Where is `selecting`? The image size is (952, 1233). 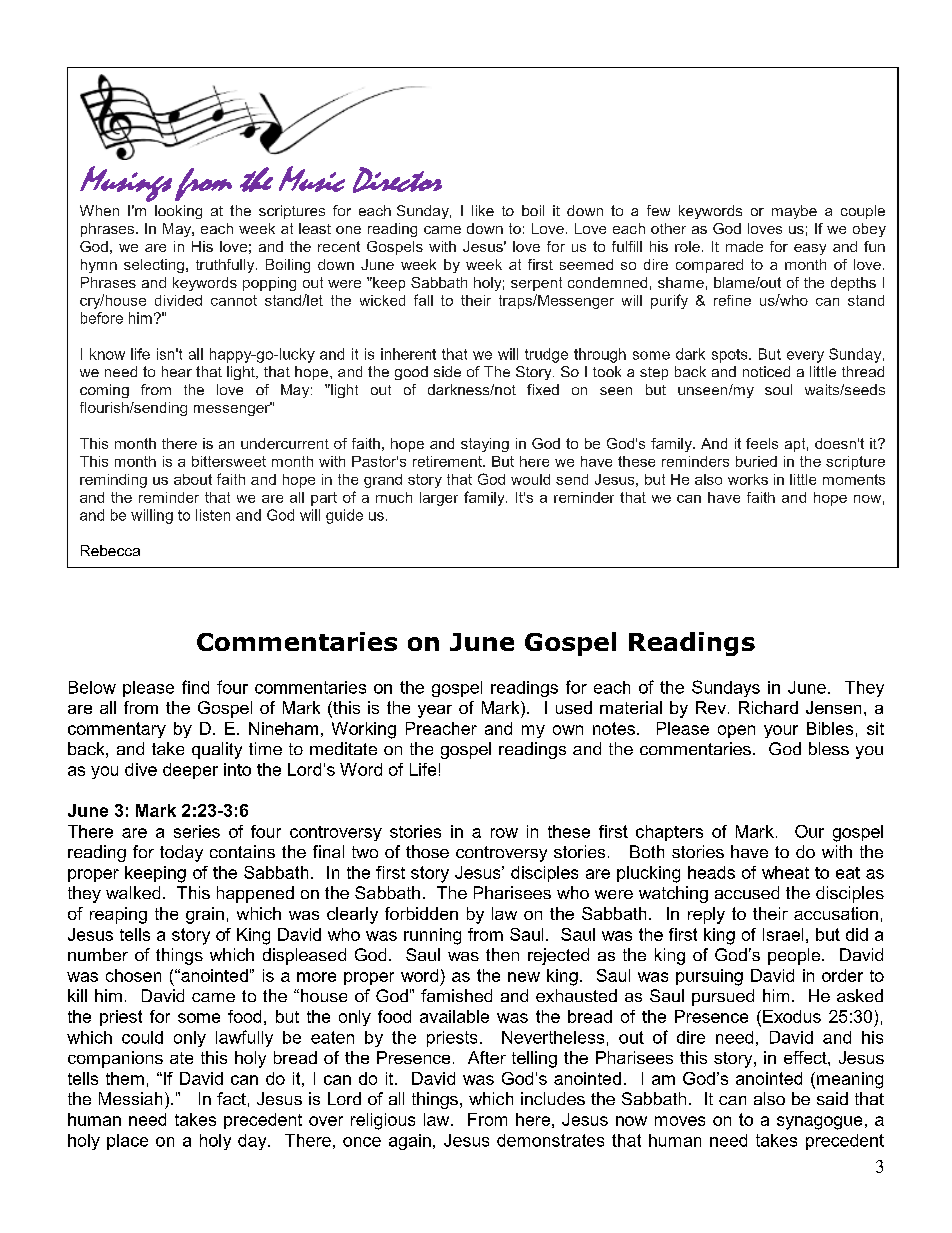
selecting is located at coordinates (154, 266).
